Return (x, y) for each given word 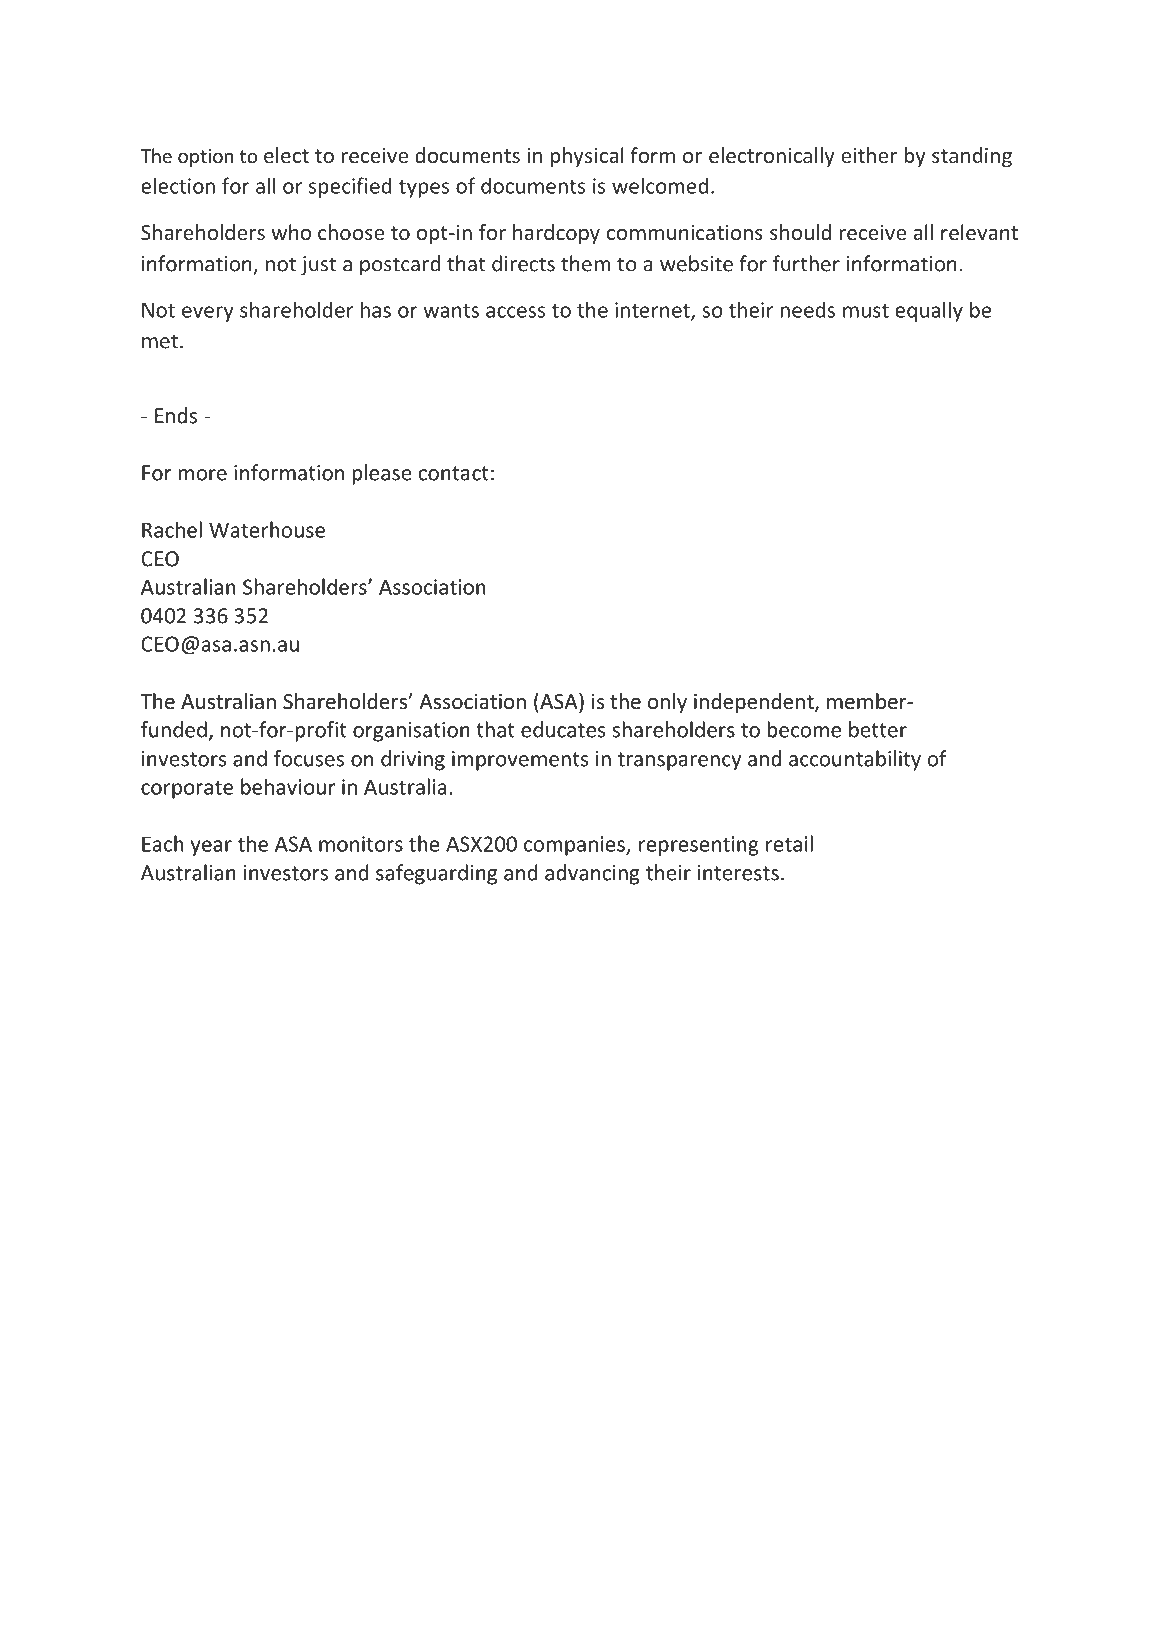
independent (755, 703)
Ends (176, 415)
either (869, 155)
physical (587, 157)
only (667, 703)
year (211, 848)
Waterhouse (267, 529)
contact (454, 473)
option (205, 158)
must (866, 311)
